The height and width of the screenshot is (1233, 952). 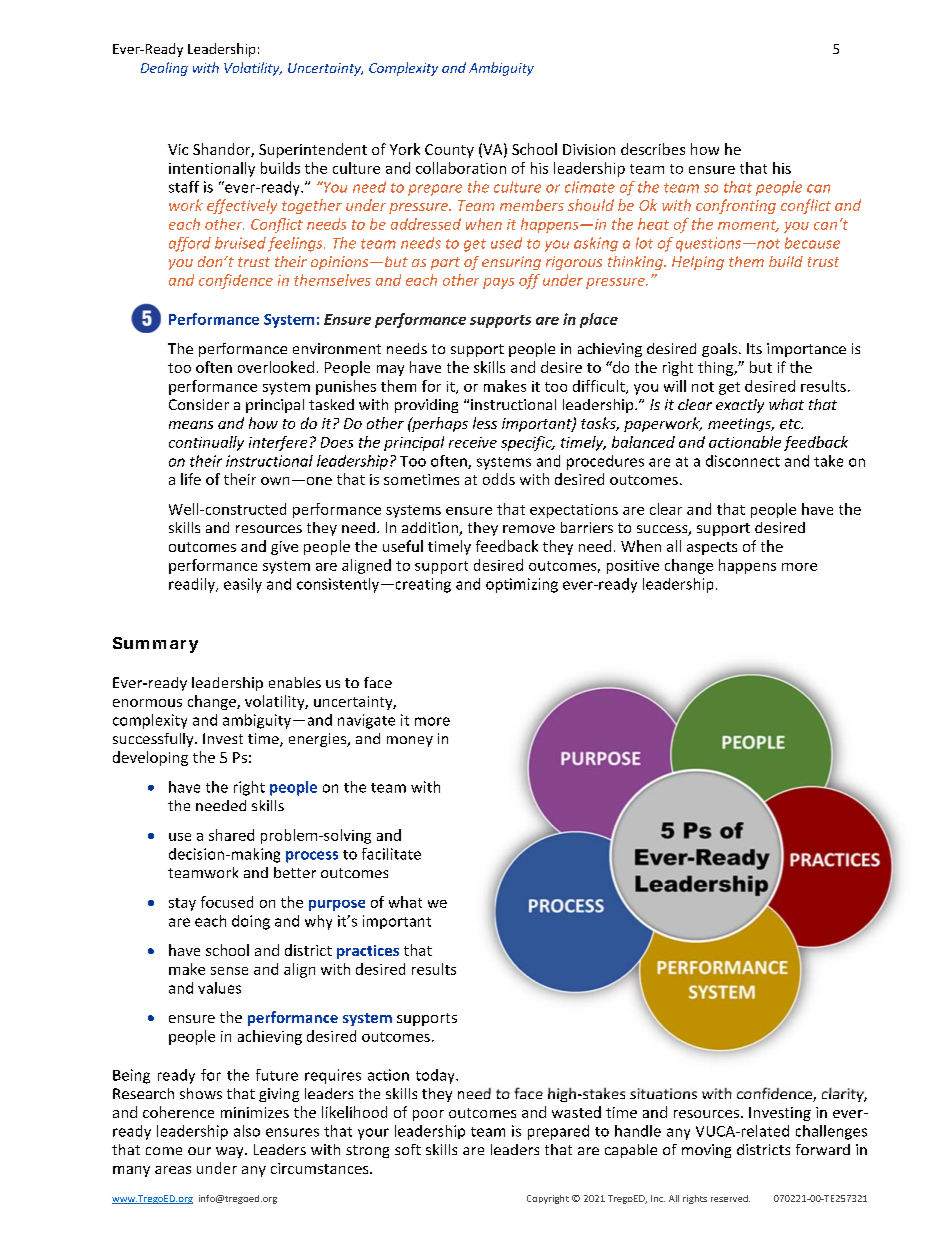 What do you see at coordinates (754, 348) in the screenshot?
I see `Its` at bounding box center [754, 348].
